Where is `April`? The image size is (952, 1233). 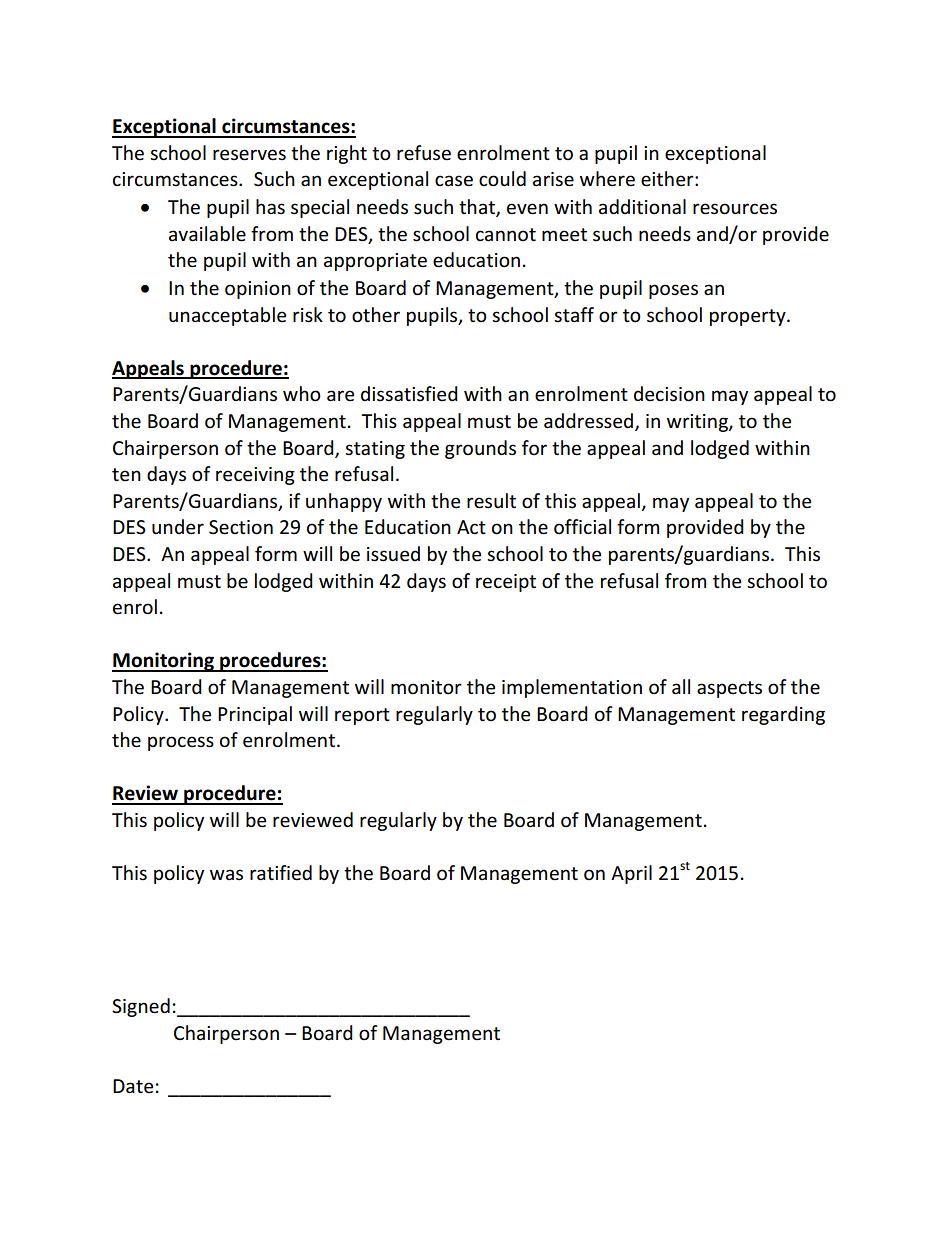
April is located at coordinates (631, 874).
